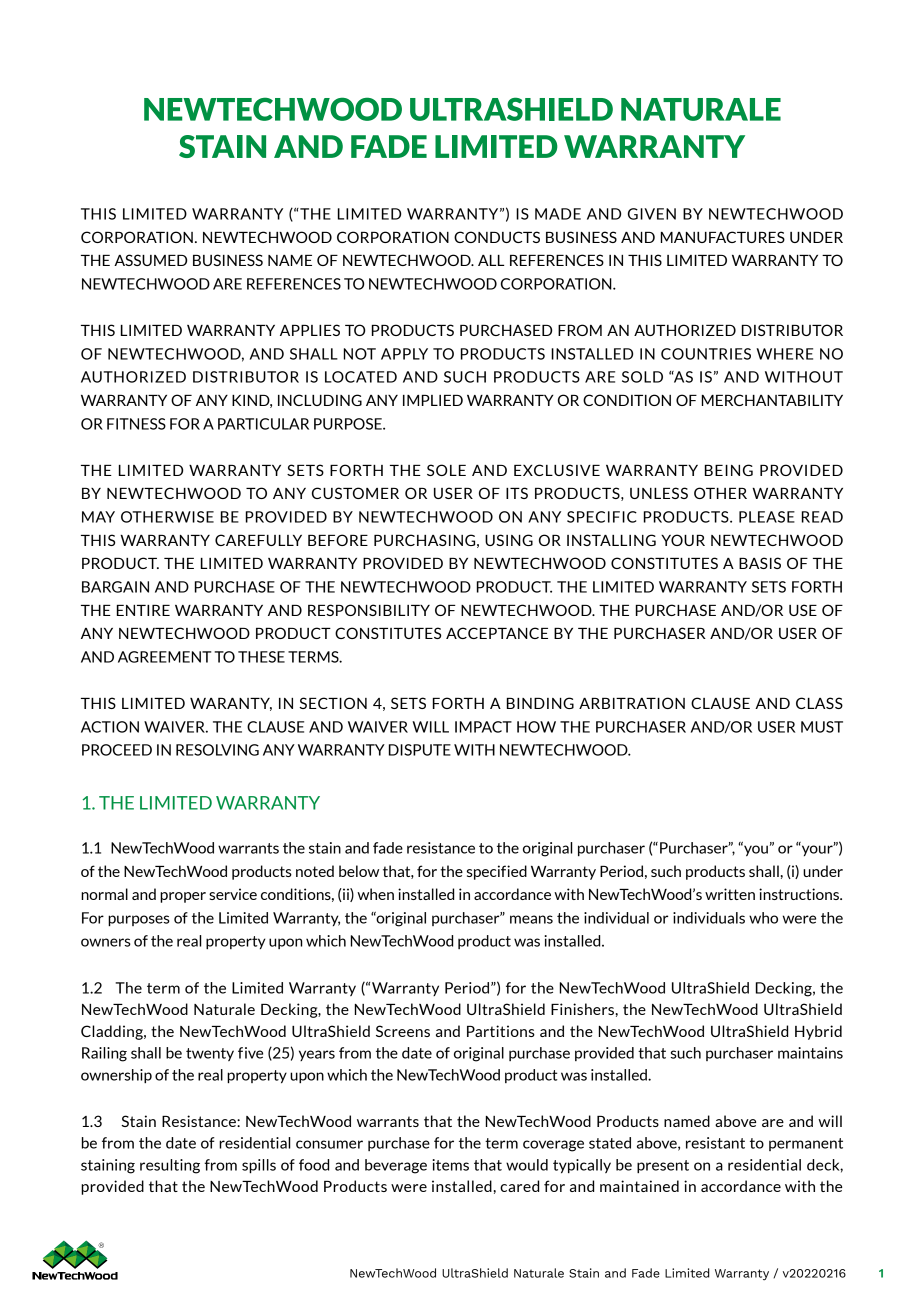 The height and width of the document is (1308, 924). Describe the element at coordinates (164, 657) in the document. I see `AGREEMENT` at that location.
